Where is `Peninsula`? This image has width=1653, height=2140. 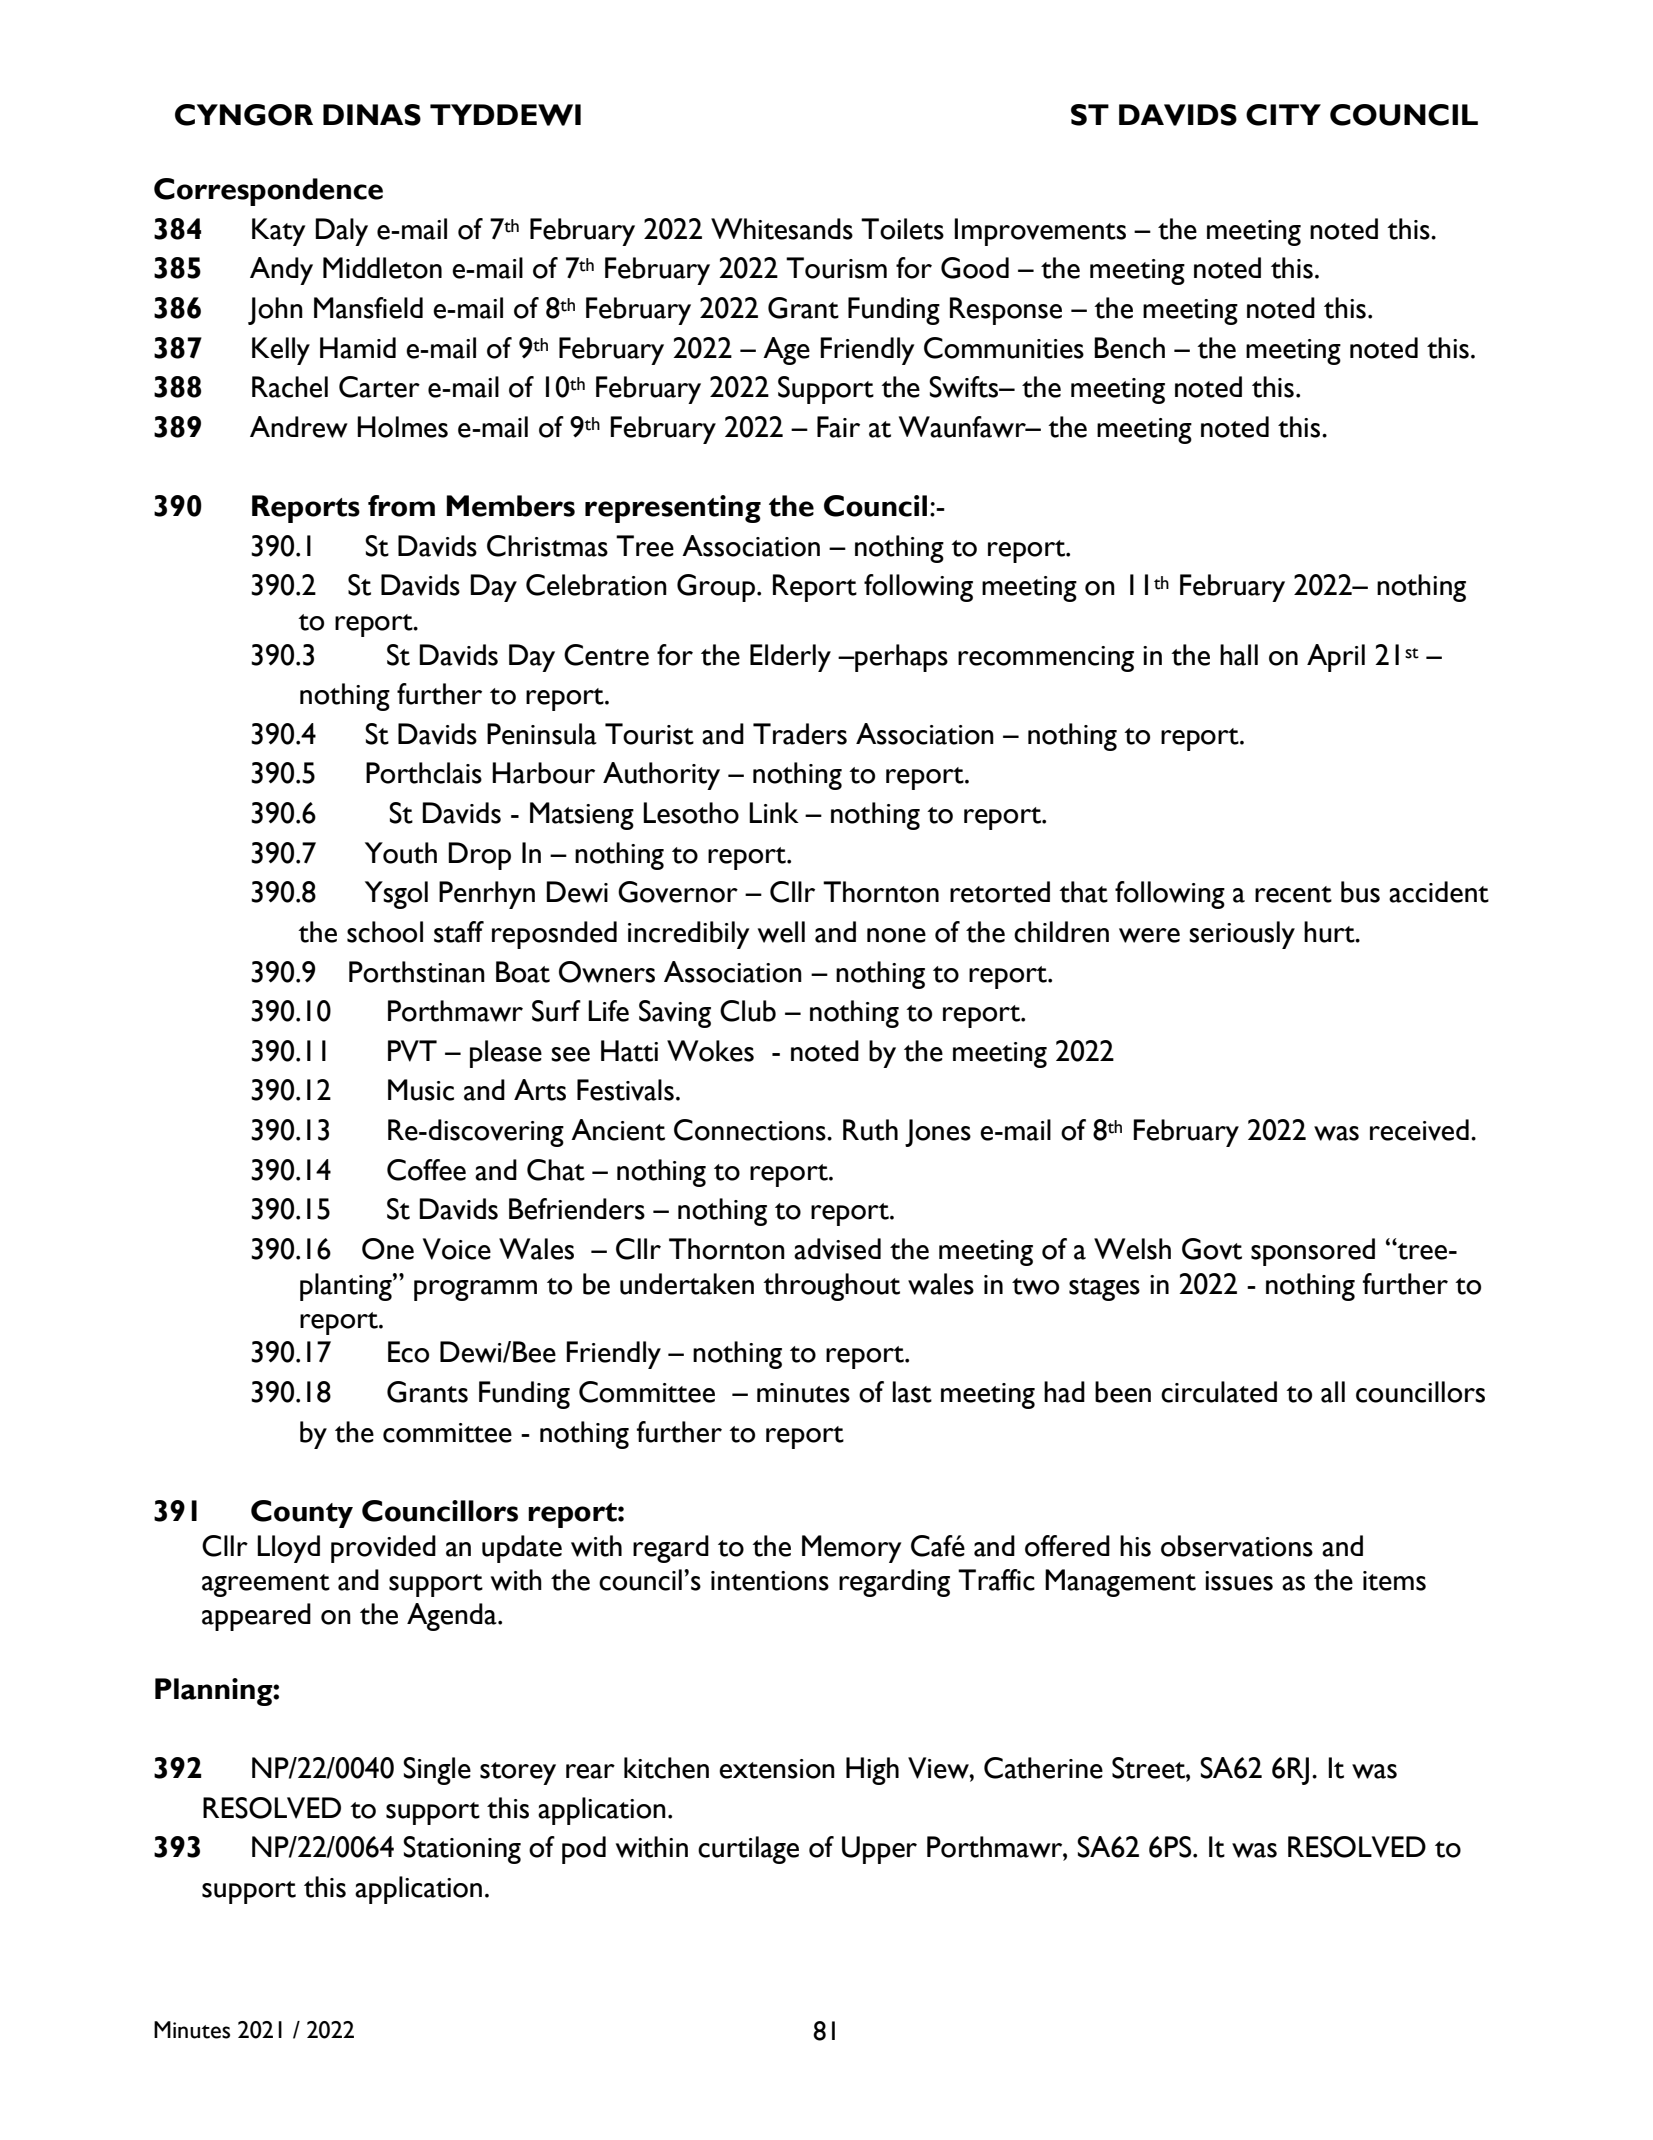 Peninsula is located at coordinates (542, 734).
